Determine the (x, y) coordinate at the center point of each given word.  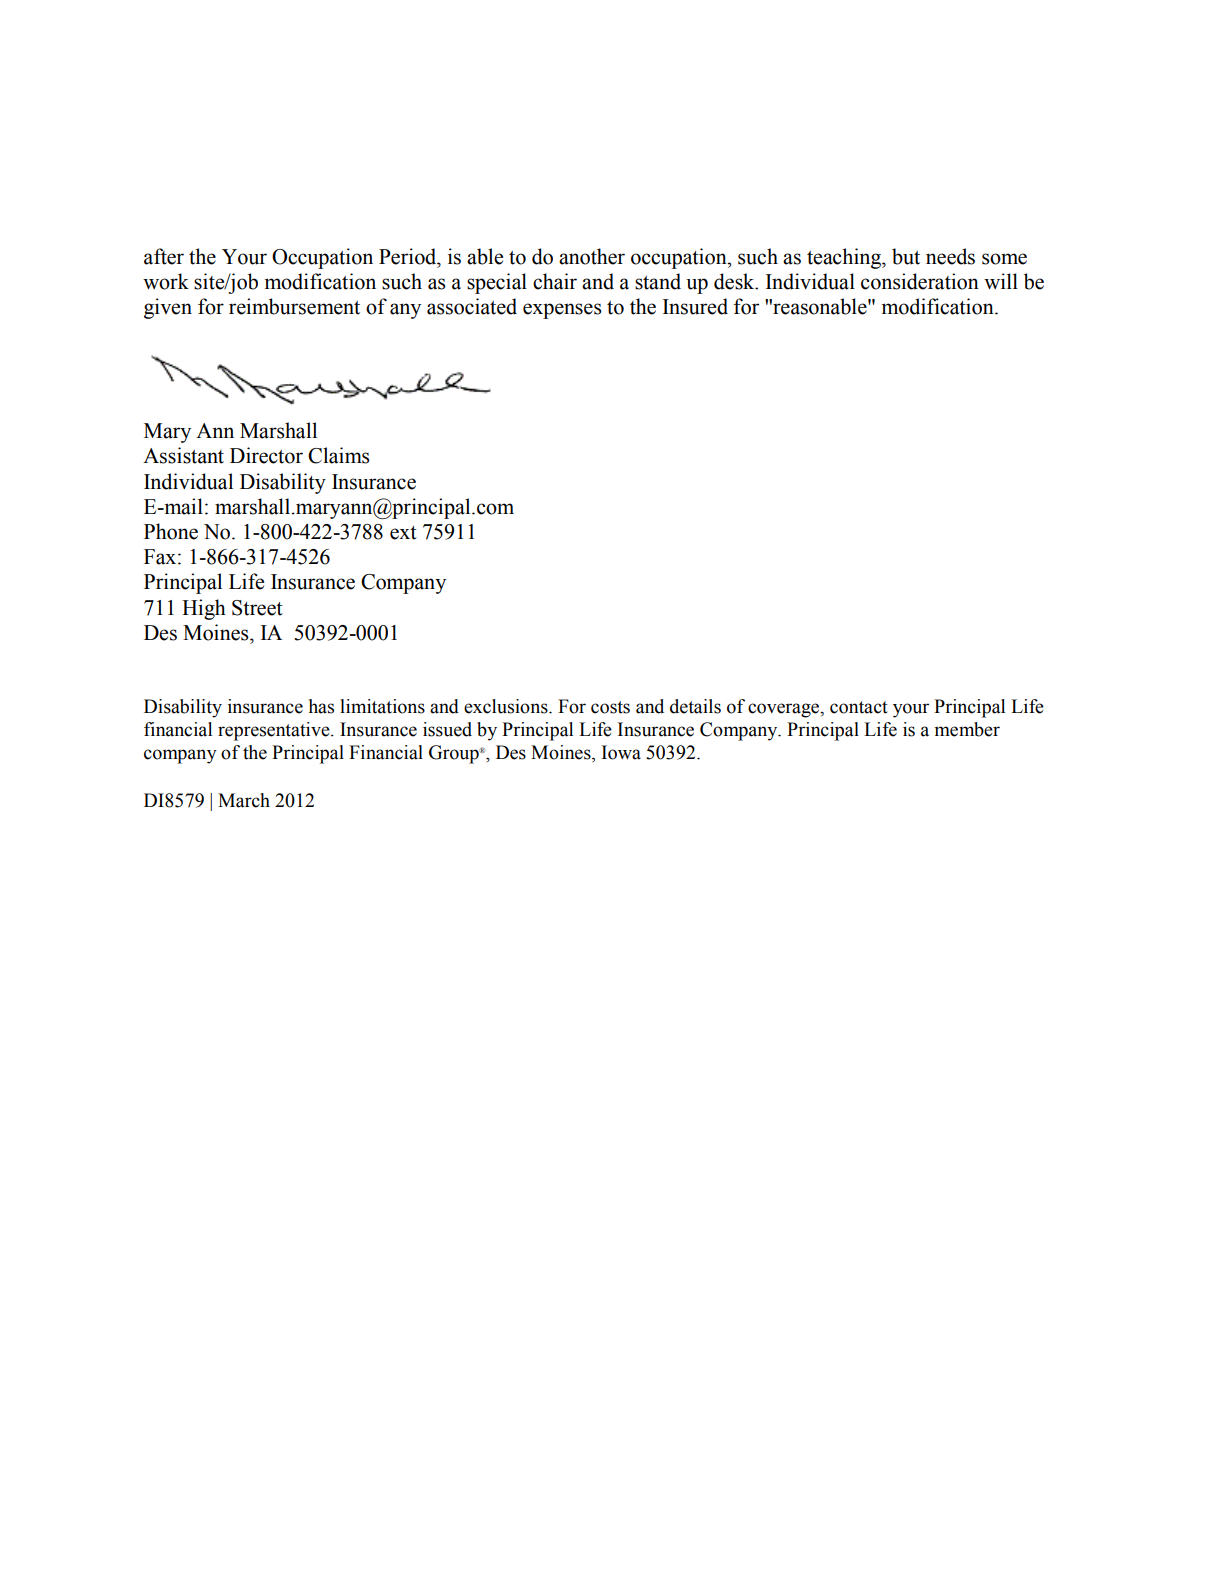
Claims (339, 455)
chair (555, 281)
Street (257, 608)
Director (266, 455)
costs (610, 707)
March (244, 800)
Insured (695, 306)
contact (859, 707)
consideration (920, 281)
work (166, 281)
